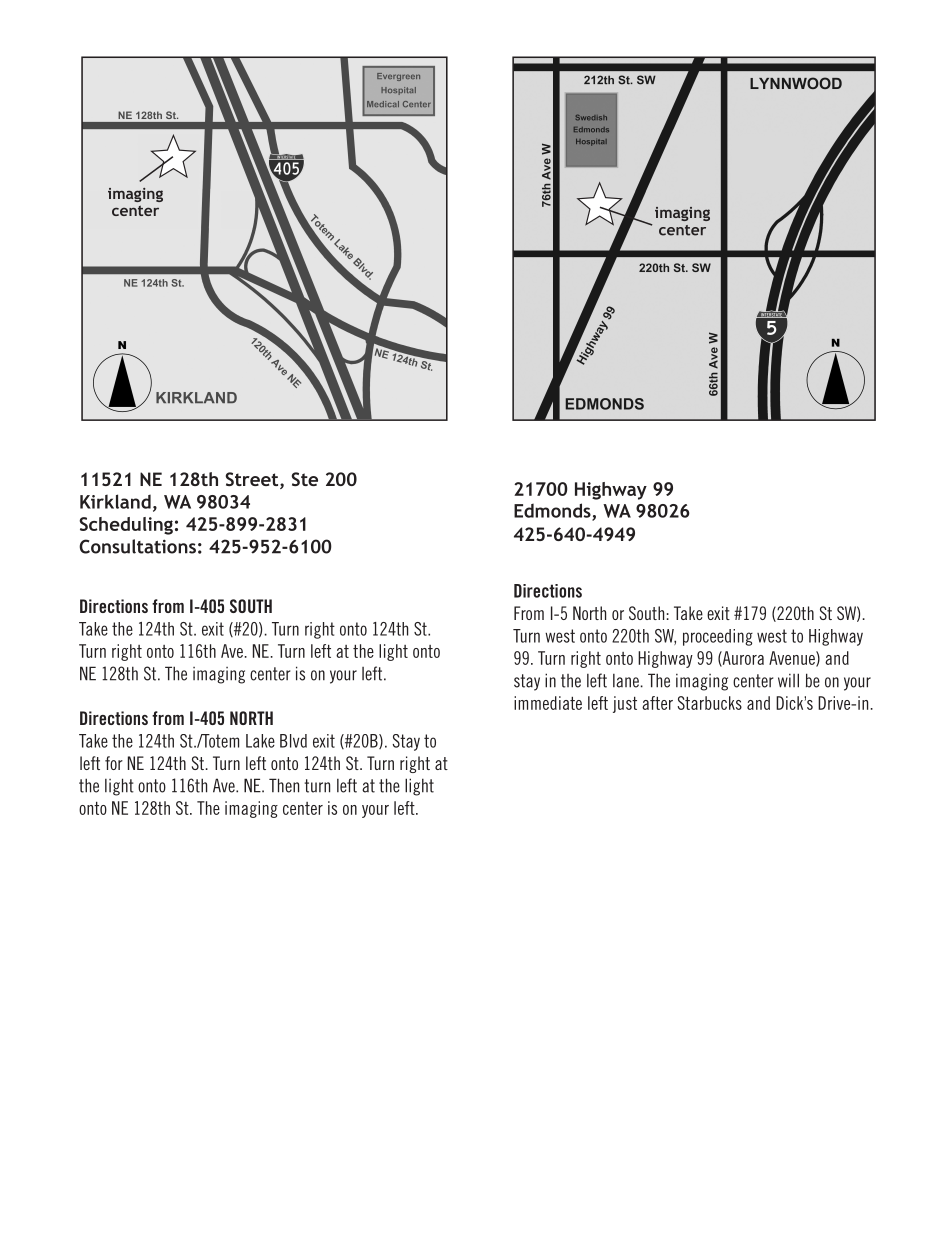 This screenshot has height=1233, width=952. I want to click on Blvd, so click(293, 741).
